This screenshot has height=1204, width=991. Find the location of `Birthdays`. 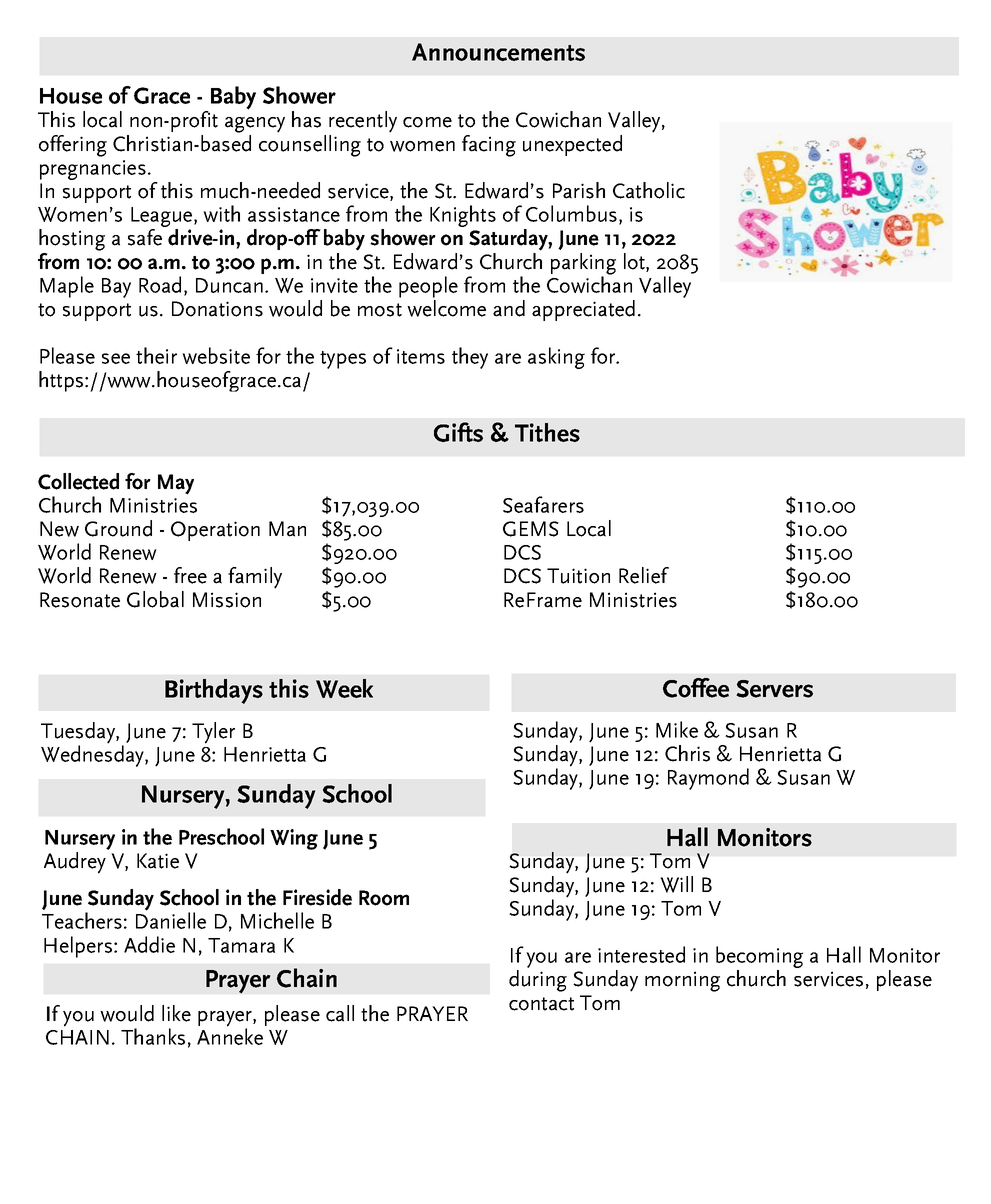

Birthdays is located at coordinates (214, 691).
